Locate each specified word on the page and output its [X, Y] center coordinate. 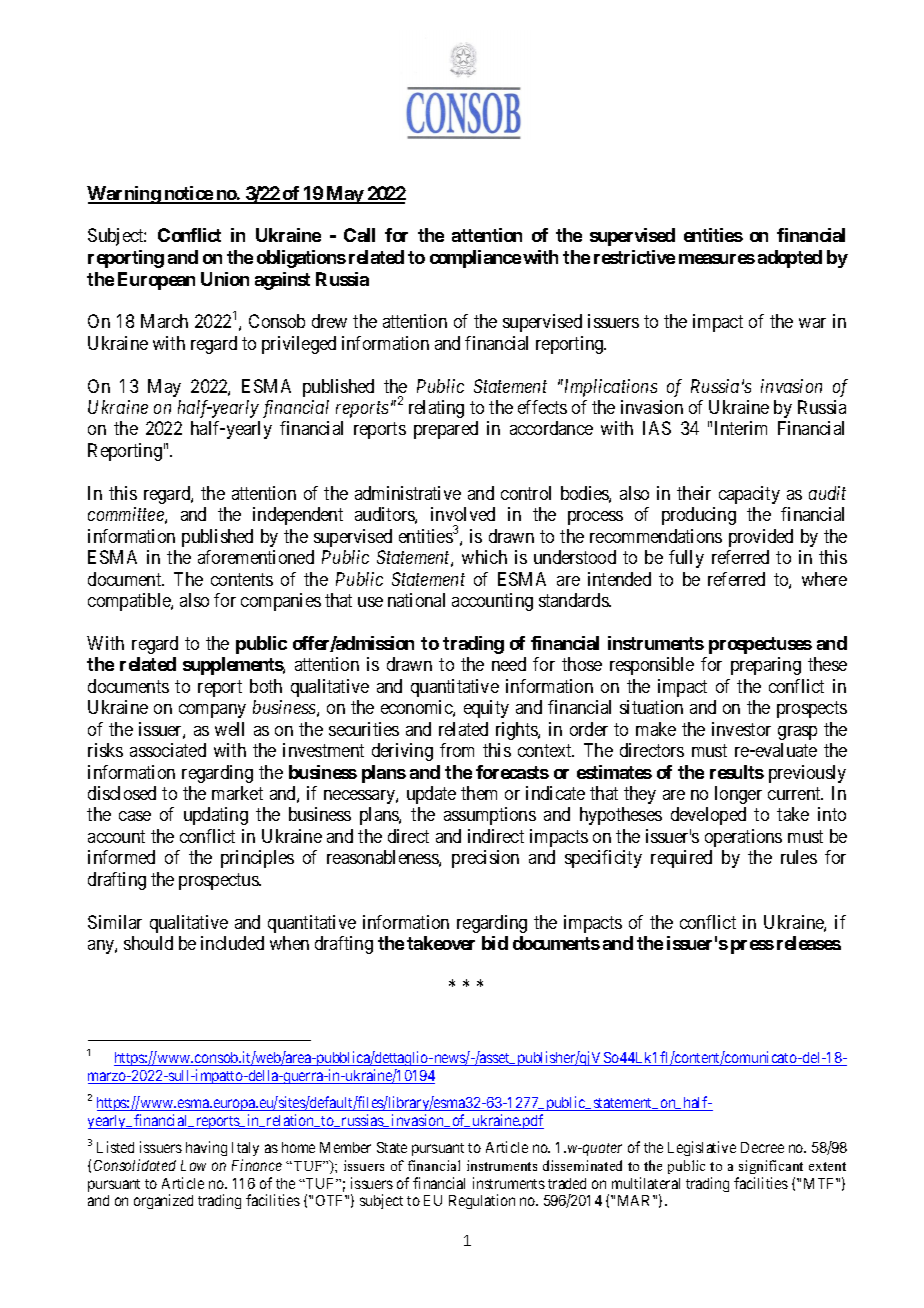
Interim [741, 428]
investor [741, 729]
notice [188, 194]
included [232, 943]
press [752, 947]
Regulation [482, 1201]
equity [486, 709]
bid [495, 943]
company [212, 711]
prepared [446, 430]
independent [298, 516]
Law [193, 1165]
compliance [475, 259]
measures [717, 259]
